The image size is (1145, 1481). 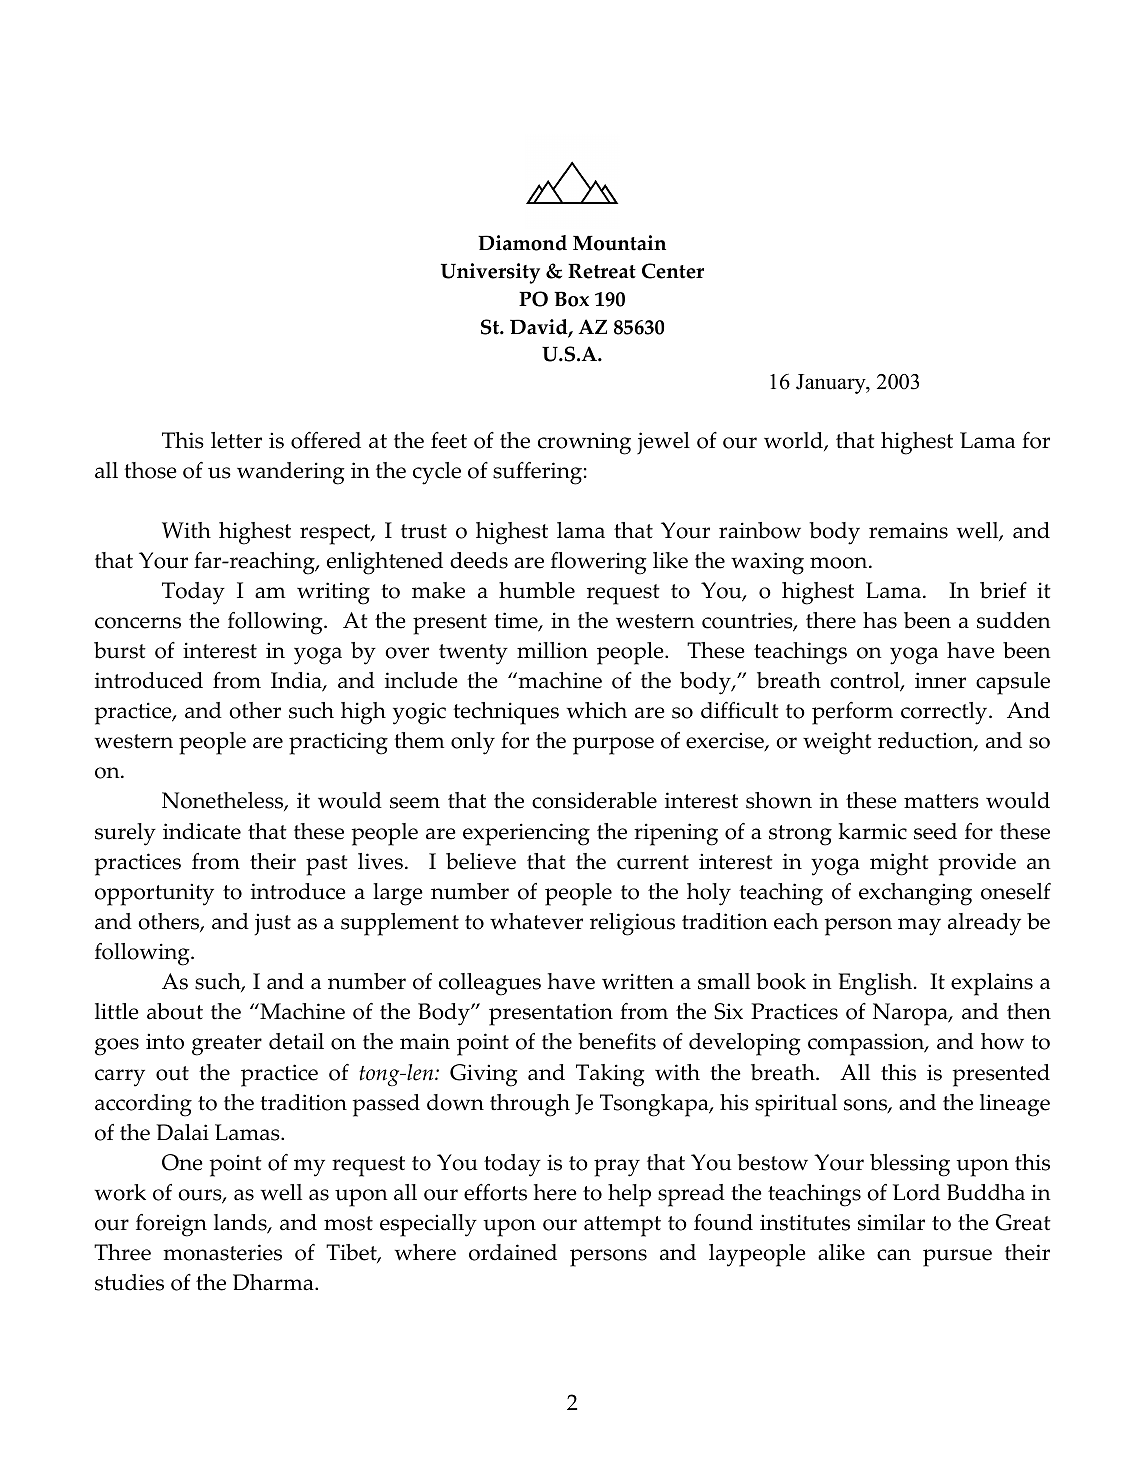 I want to click on monasteries, so click(x=222, y=1252).
